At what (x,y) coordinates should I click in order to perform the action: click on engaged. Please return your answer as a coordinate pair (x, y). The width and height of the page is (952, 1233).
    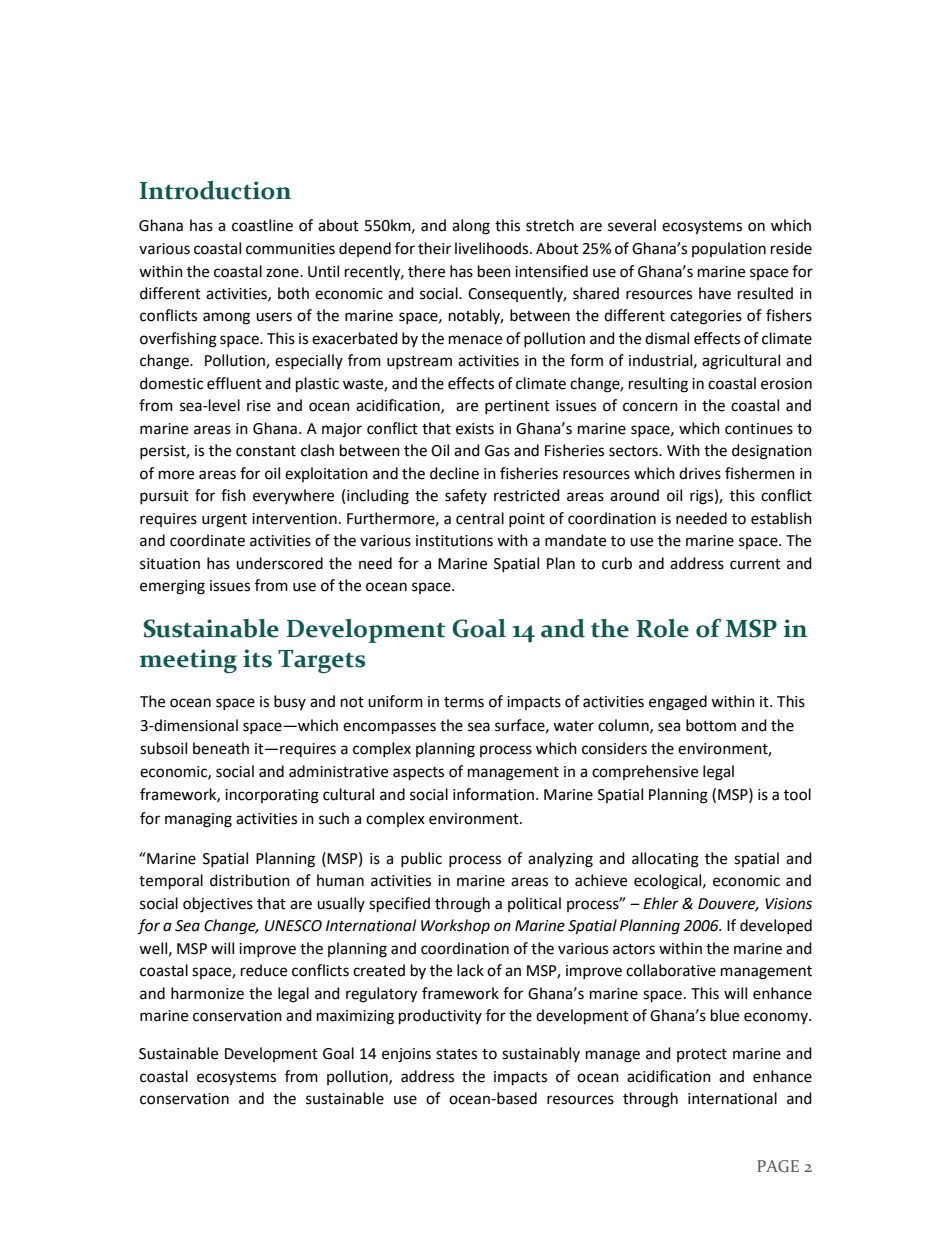
    Looking at the image, I should click on (678, 703).
